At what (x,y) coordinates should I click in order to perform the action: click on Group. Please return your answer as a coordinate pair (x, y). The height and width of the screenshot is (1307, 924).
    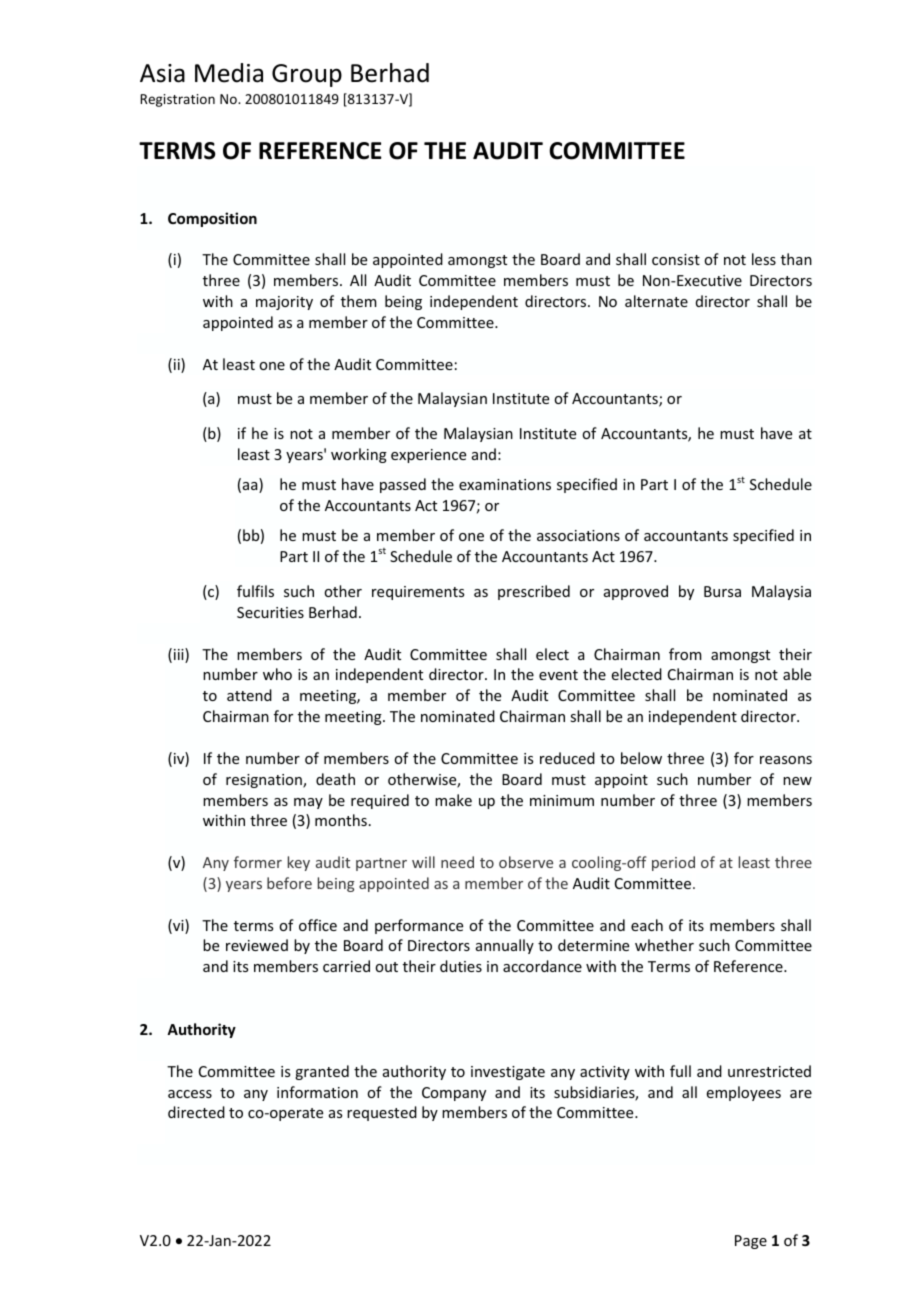
    Looking at the image, I should click on (307, 75).
